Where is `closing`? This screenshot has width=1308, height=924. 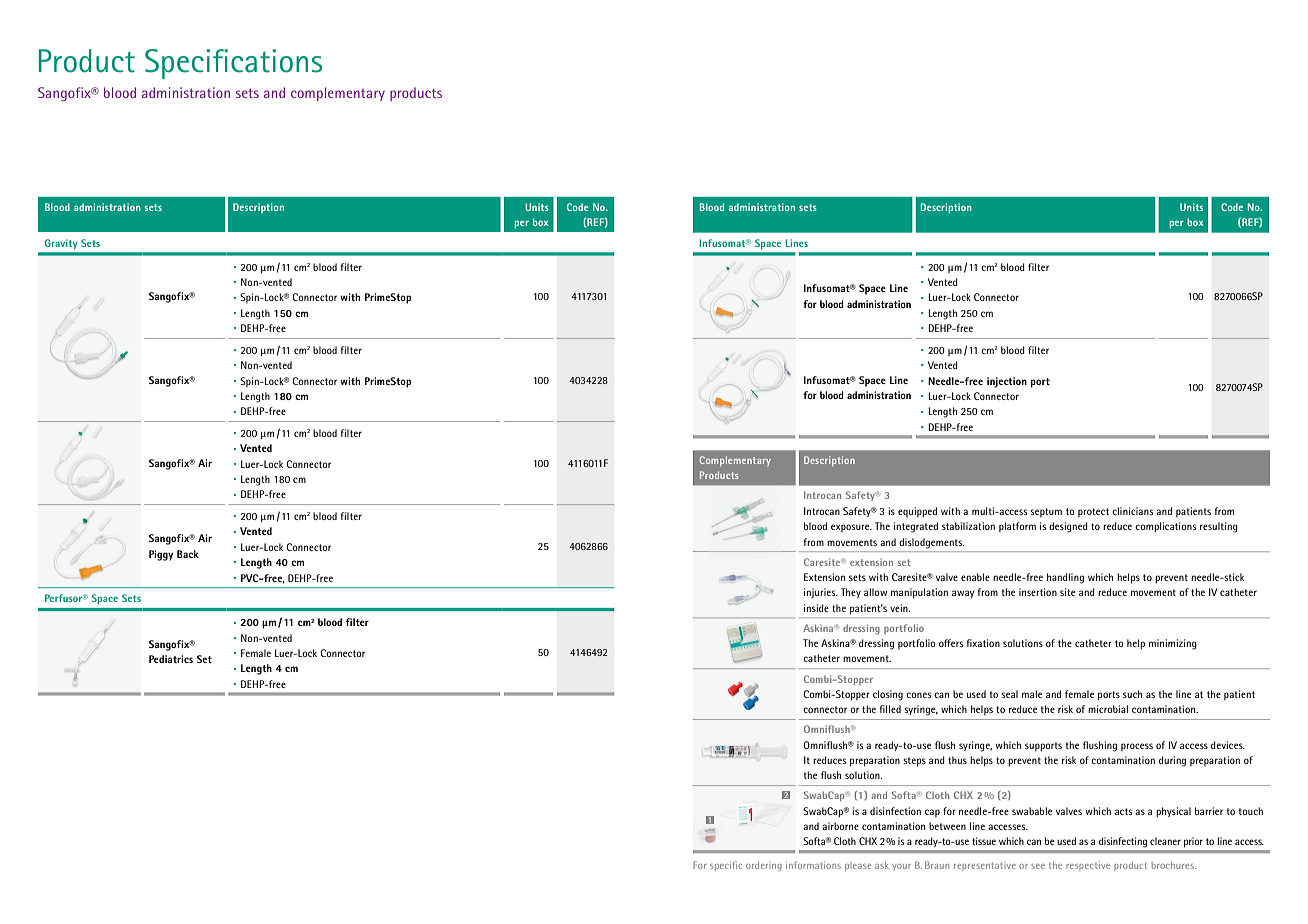
closing is located at coordinates (888, 695).
